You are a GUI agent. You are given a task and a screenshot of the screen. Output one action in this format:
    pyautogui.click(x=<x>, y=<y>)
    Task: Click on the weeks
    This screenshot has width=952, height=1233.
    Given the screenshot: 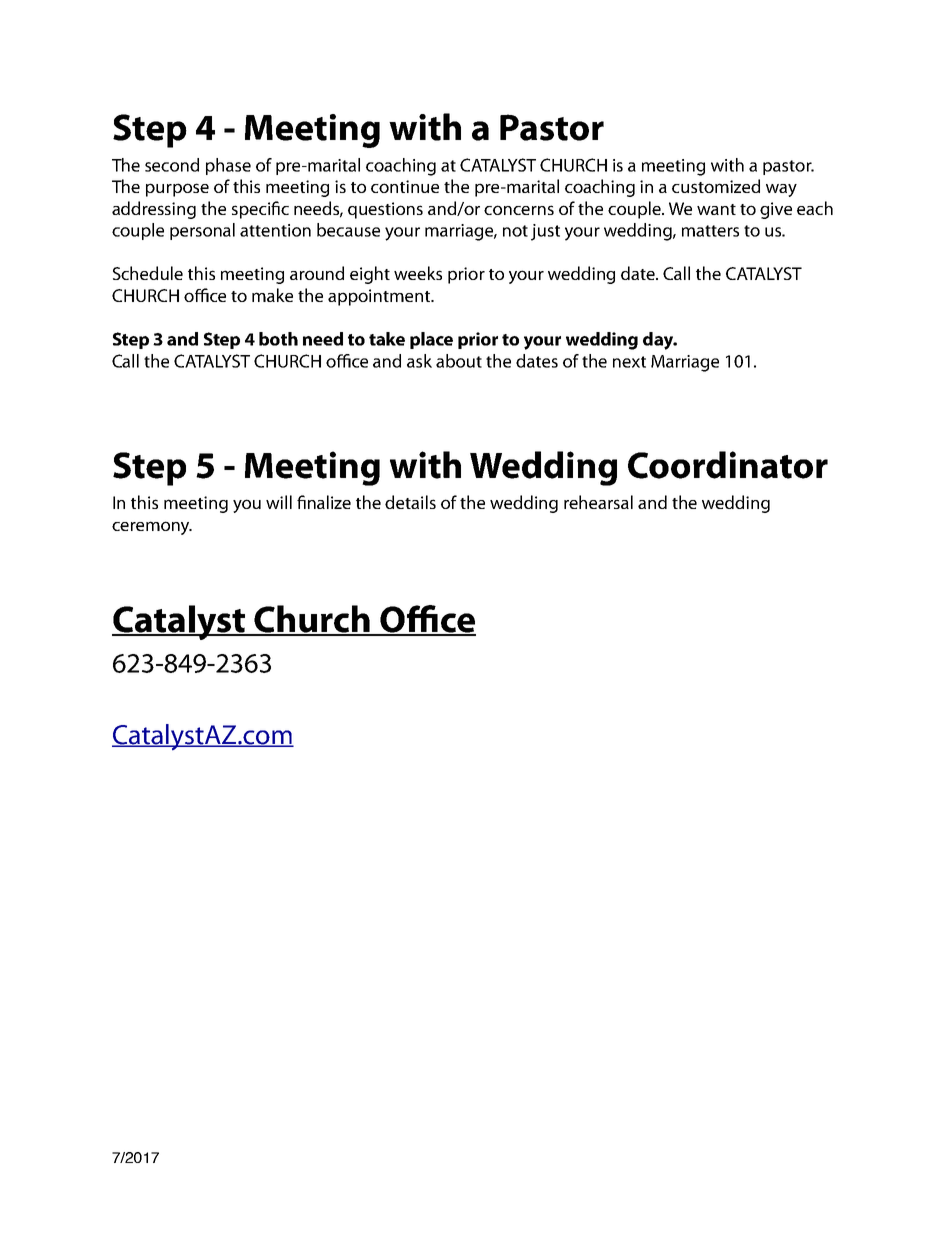 What is the action you would take?
    pyautogui.click(x=418, y=273)
